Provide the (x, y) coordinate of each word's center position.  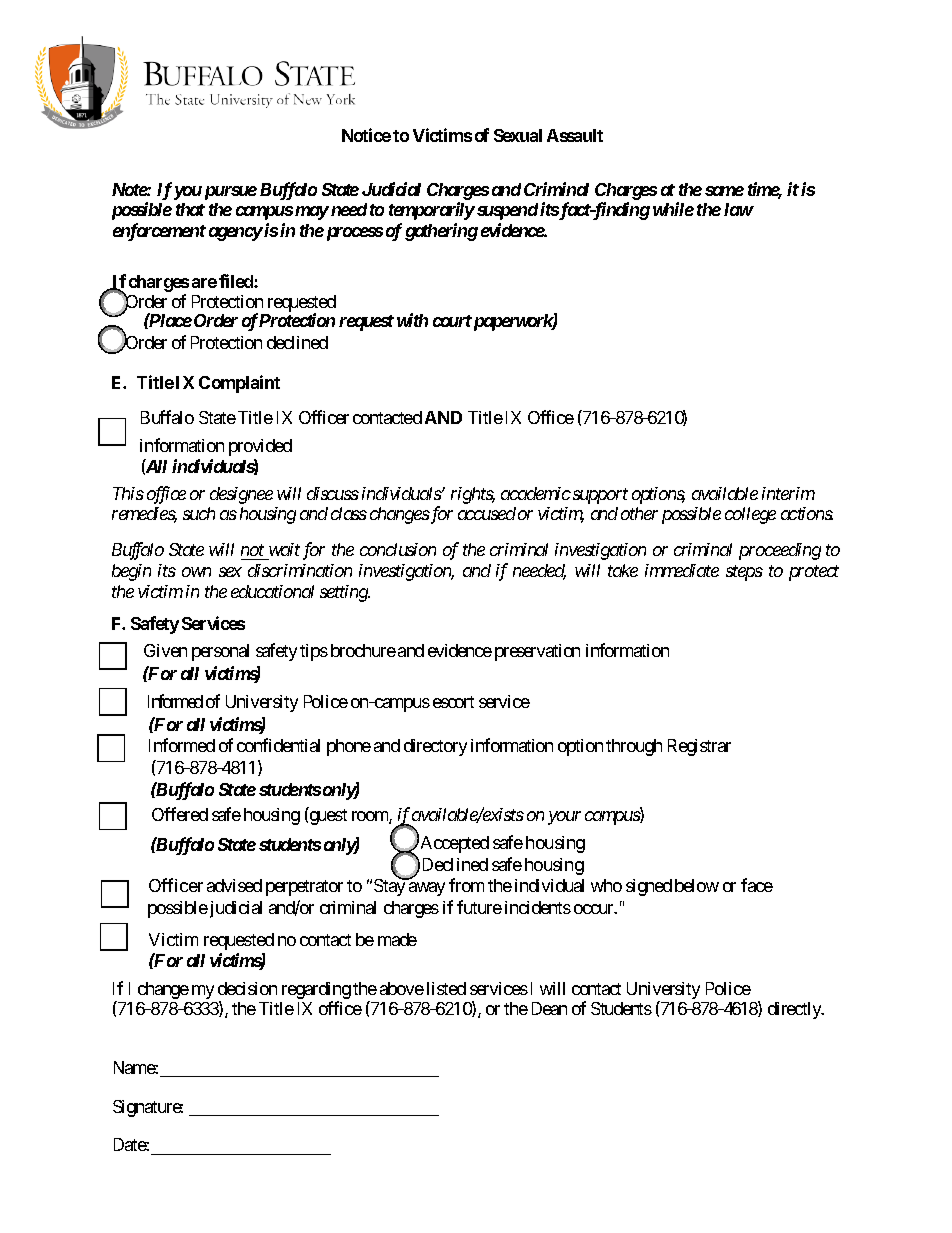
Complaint (239, 384)
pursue (229, 193)
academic (536, 493)
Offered (180, 814)
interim (788, 493)
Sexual (518, 135)
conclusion (398, 549)
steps (744, 573)
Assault (575, 135)
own (196, 572)
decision (247, 988)
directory (435, 747)
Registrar (699, 747)
